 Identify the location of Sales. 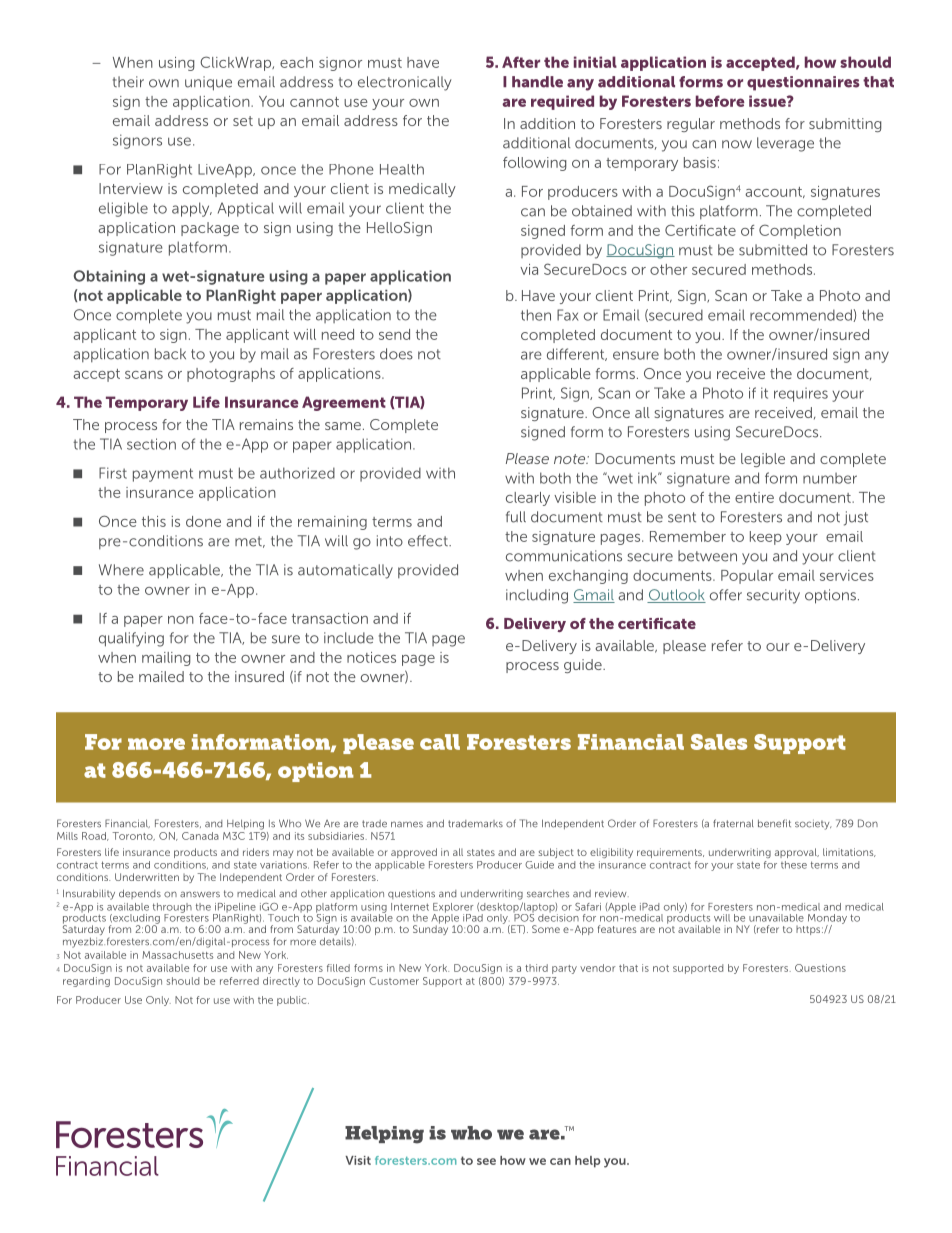
(719, 742).
